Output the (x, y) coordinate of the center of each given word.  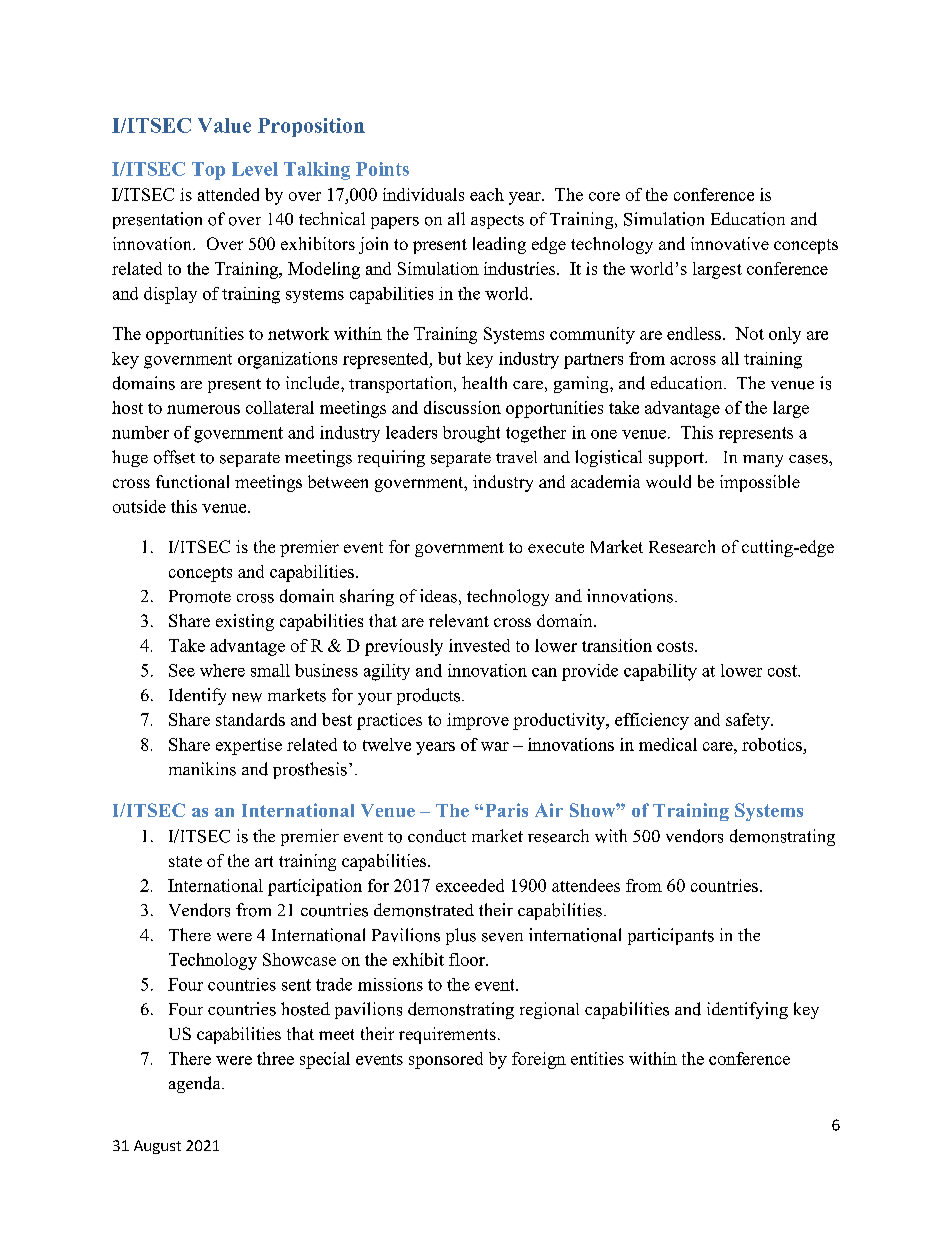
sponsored (446, 1060)
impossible (760, 483)
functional (192, 481)
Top (208, 171)
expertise (249, 746)
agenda (196, 1084)
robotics (772, 744)
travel (516, 457)
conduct (437, 836)
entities (597, 1058)
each (487, 194)
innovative (730, 243)
